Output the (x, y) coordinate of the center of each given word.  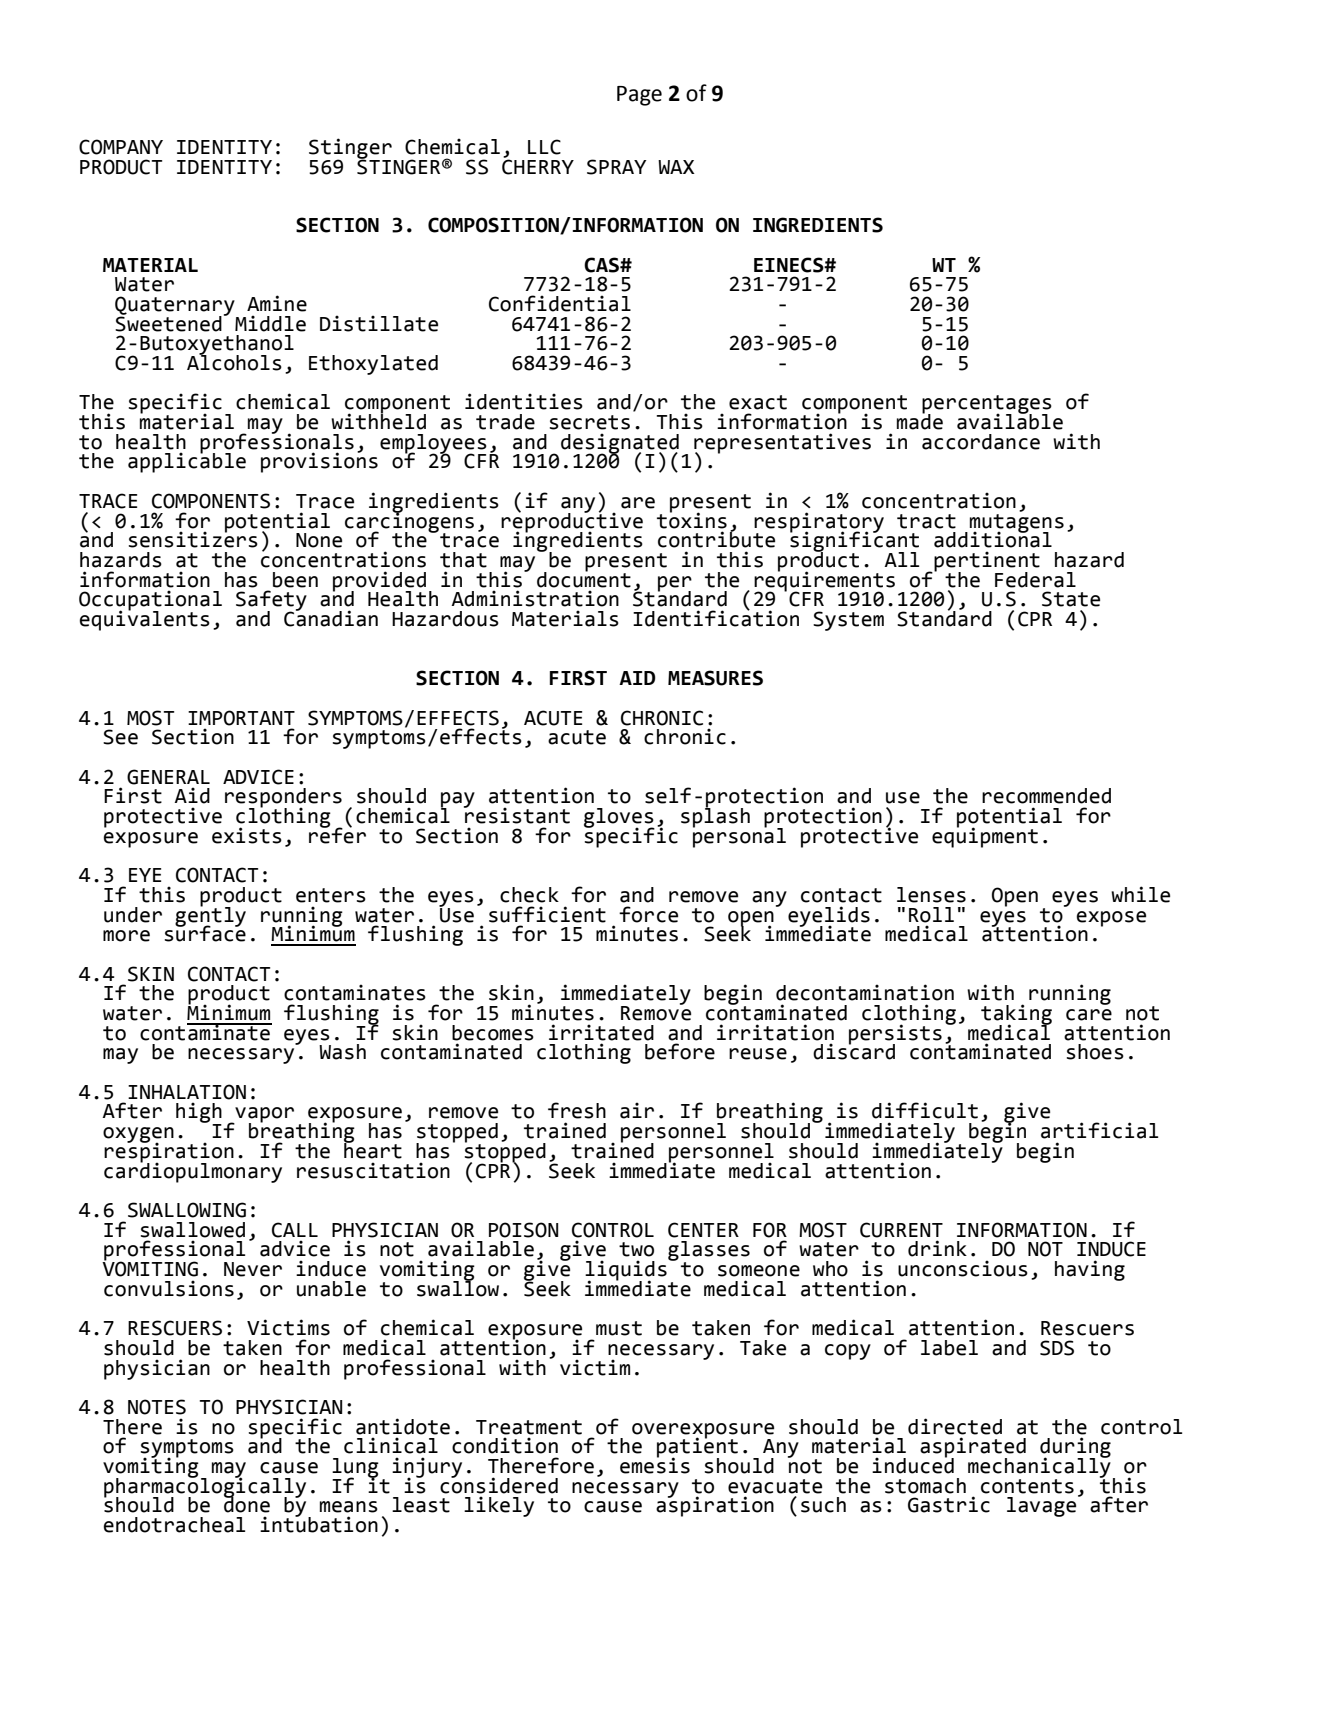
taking (1016, 1015)
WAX (676, 167)
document (584, 578)
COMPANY (121, 147)
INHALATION (187, 1092)
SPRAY (616, 167)
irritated (601, 1032)
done (247, 1504)
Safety (271, 601)
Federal (1035, 580)
